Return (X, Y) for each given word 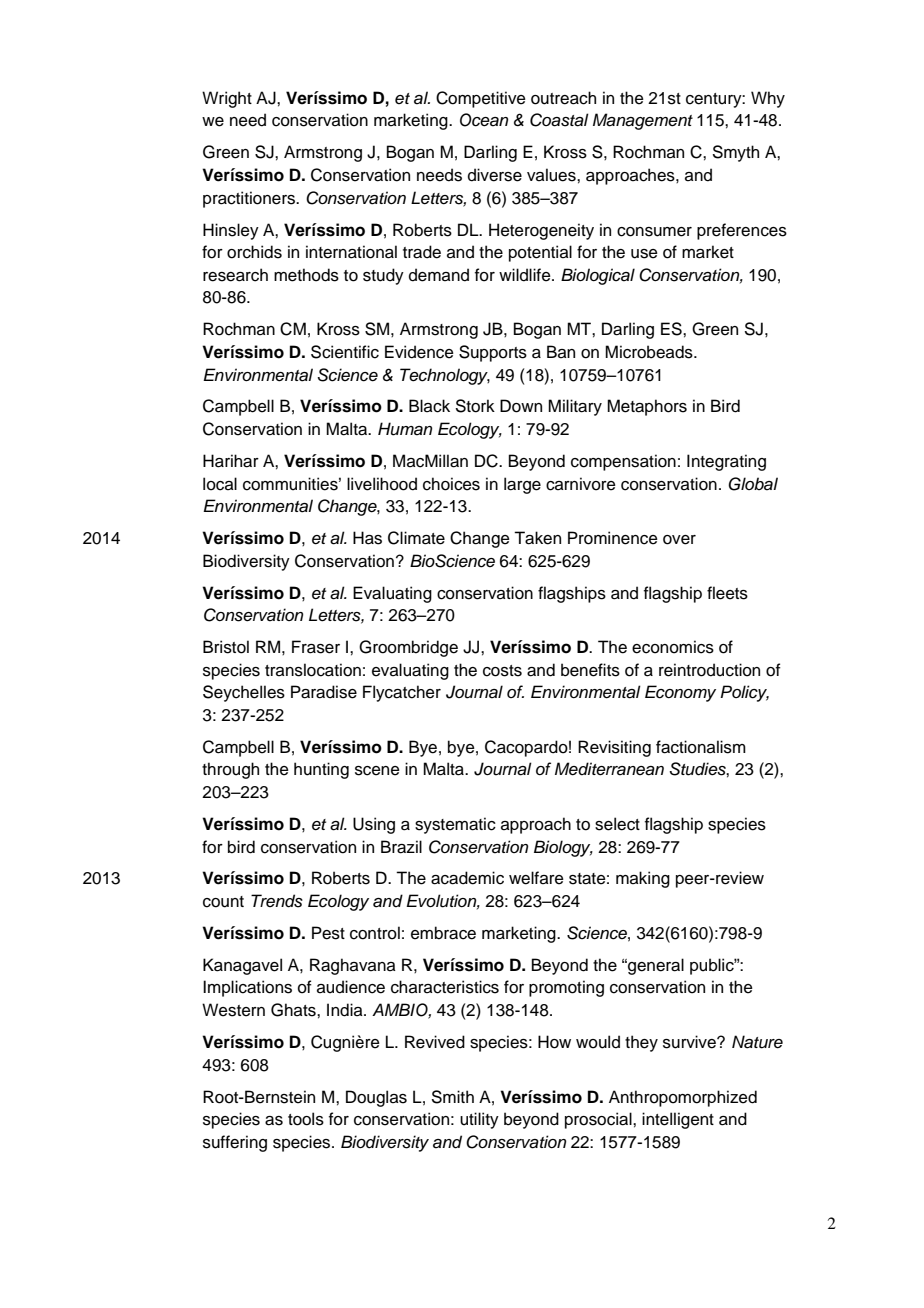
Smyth (736, 153)
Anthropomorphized (683, 1098)
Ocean (484, 120)
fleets (727, 593)
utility (479, 1120)
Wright (227, 99)
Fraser (316, 647)
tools (306, 1119)
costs (502, 671)
